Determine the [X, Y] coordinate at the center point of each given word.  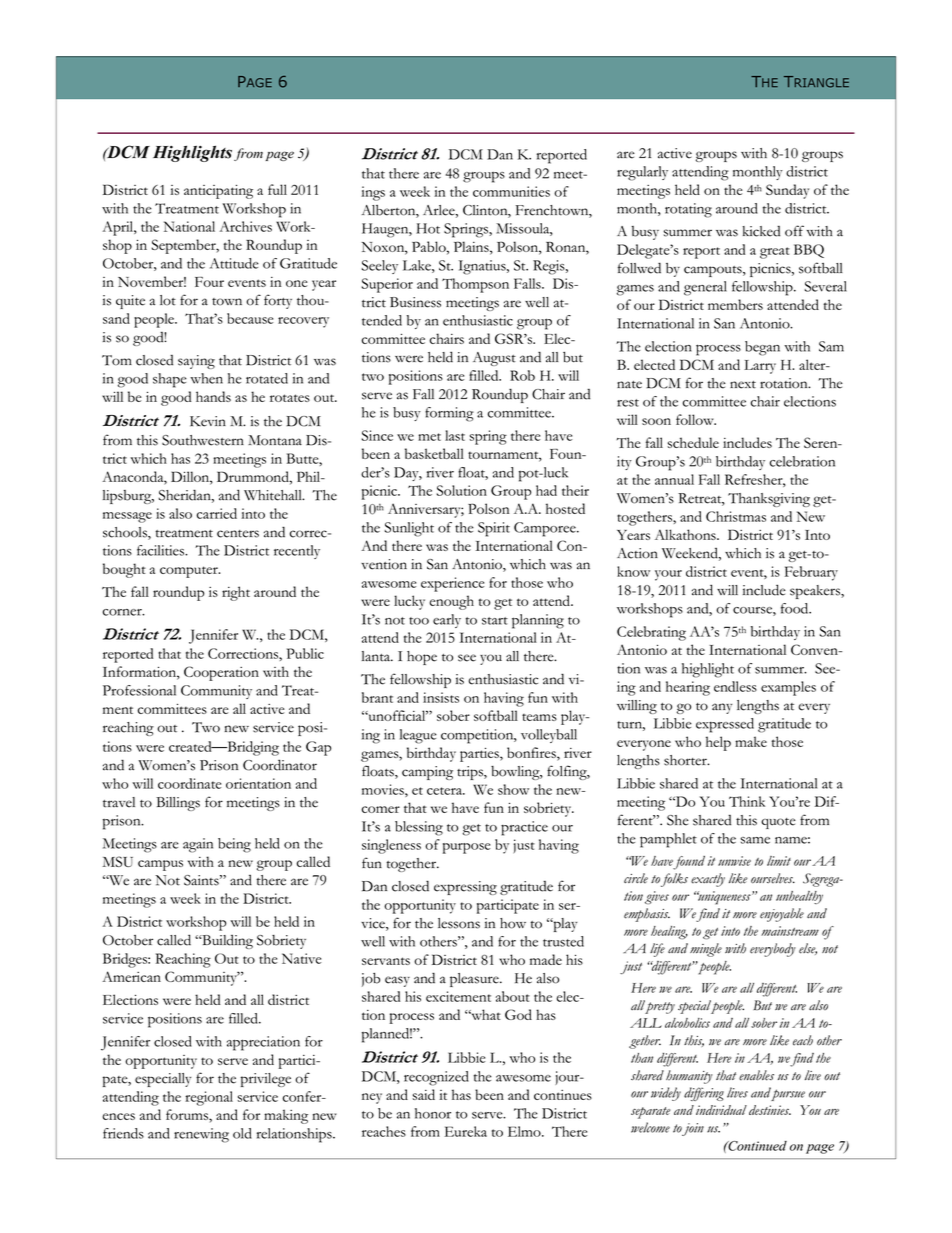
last [455, 435]
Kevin [208, 421]
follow [696, 419]
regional [209, 1098]
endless [735, 686]
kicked [761, 231]
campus [160, 865]
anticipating [218, 192]
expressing [465, 888]
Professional [139, 690]
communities [511, 191]
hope [422, 658]
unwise [734, 861]
